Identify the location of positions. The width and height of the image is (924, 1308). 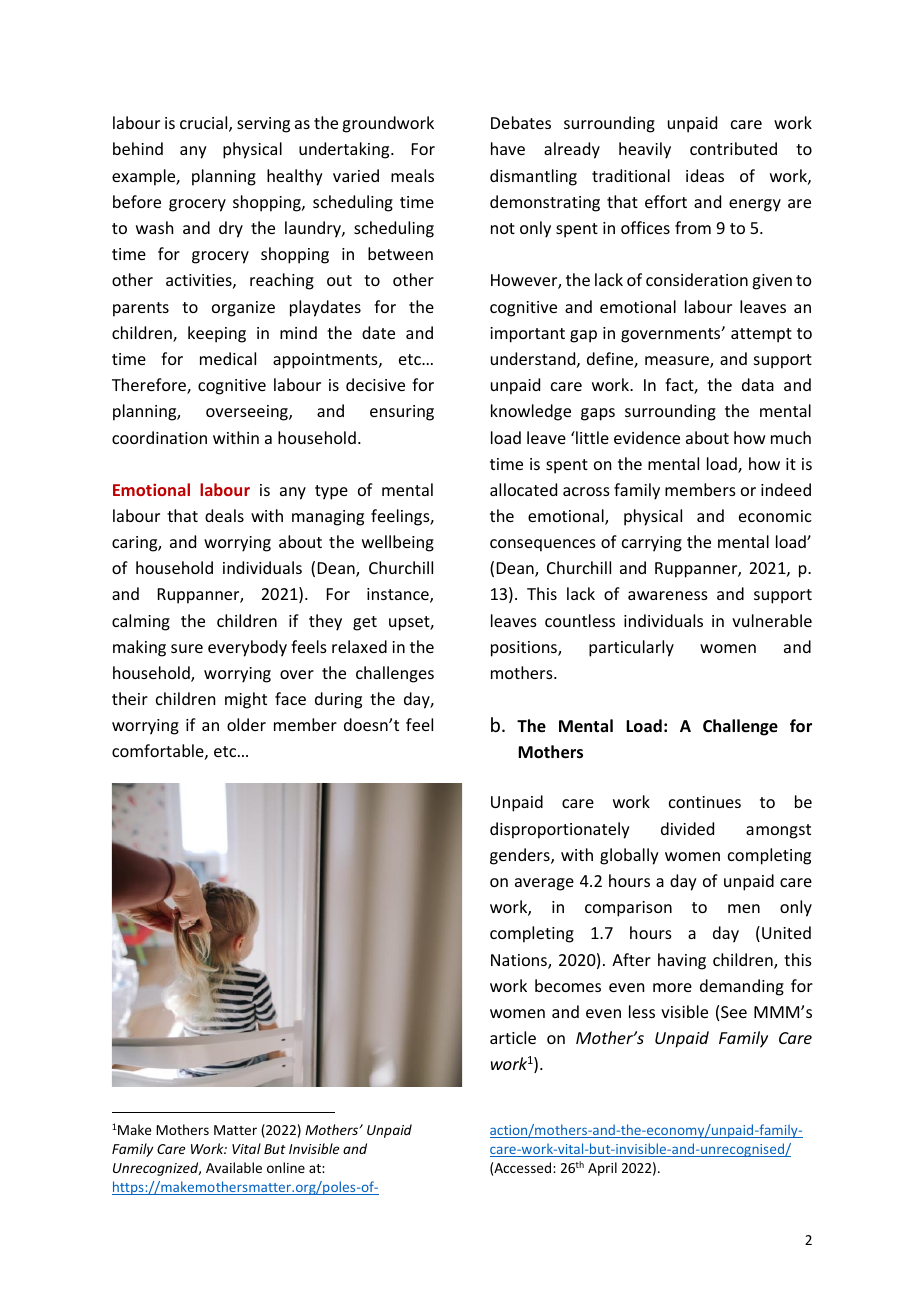
(525, 649).
